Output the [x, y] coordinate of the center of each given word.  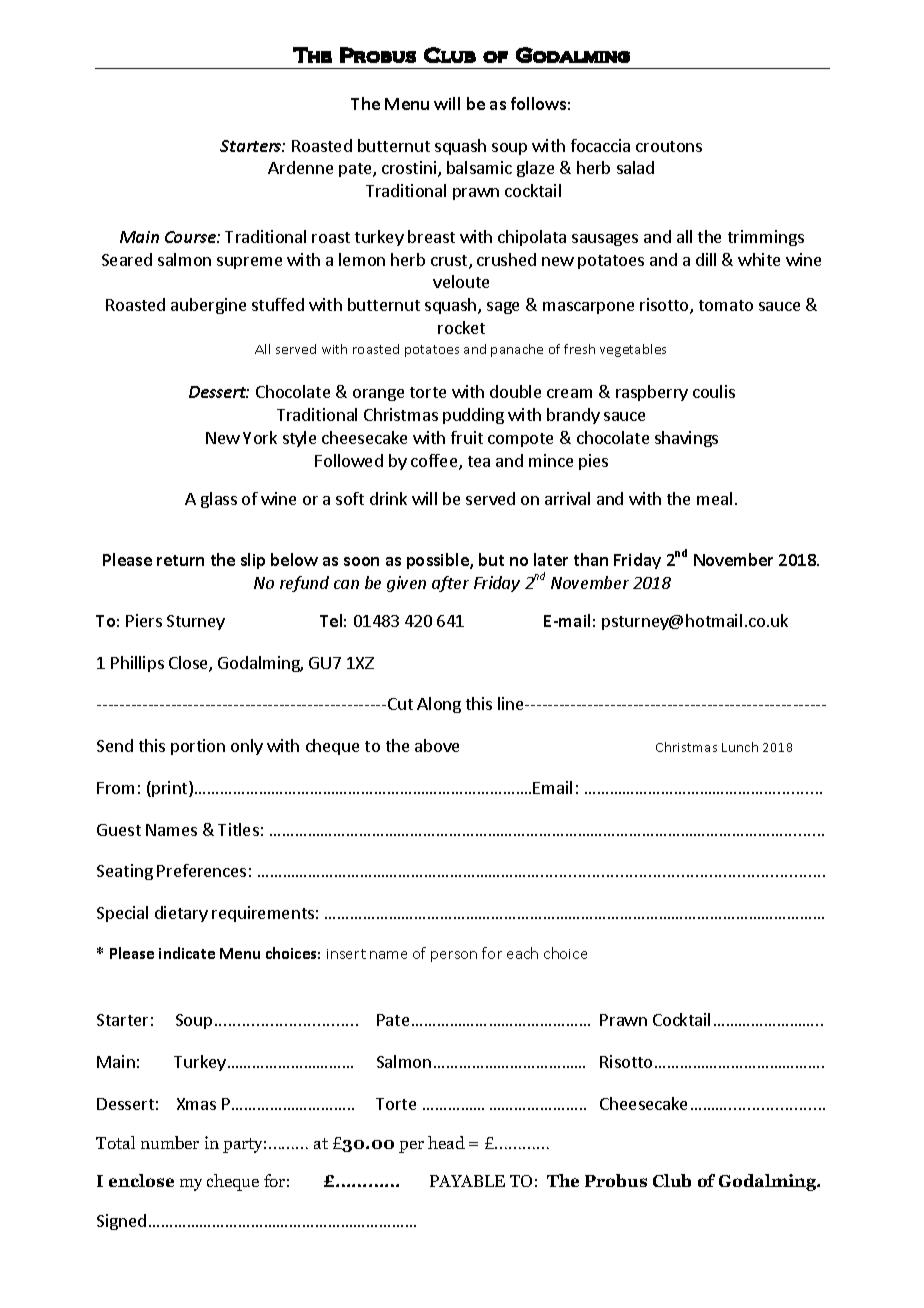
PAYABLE [467, 1181]
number [170, 1142]
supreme [249, 263]
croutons [669, 146]
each [522, 953]
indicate [187, 953]
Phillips [137, 664]
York [260, 437]
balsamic [479, 167]
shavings [686, 439]
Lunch [740, 747]
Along [439, 705]
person [454, 956]
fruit [467, 437]
